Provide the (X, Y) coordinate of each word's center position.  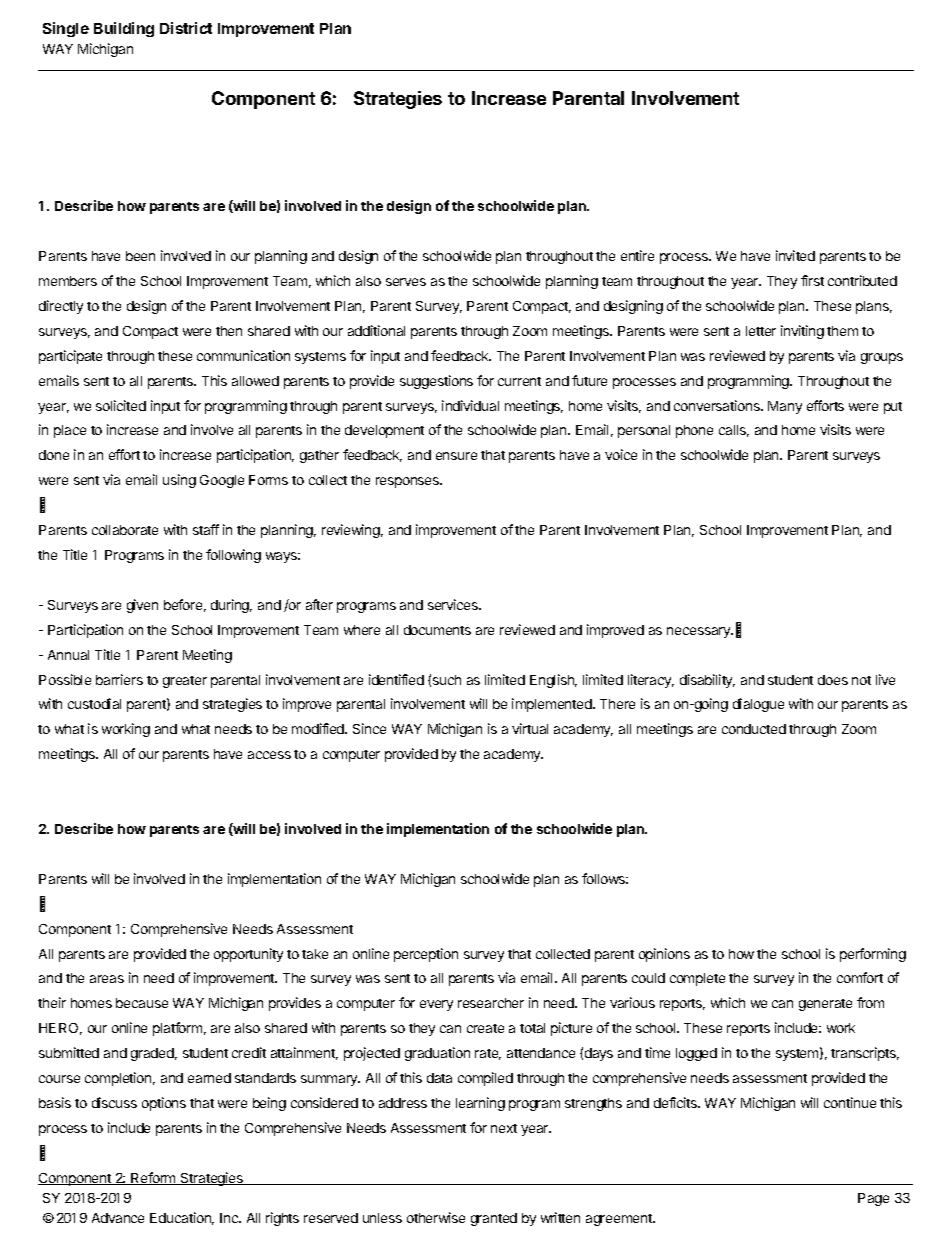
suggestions (436, 382)
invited (795, 255)
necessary (700, 632)
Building (124, 29)
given (142, 606)
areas (107, 979)
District (186, 28)
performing (873, 955)
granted (494, 1219)
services (454, 604)
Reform (153, 1178)
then (229, 331)
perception (426, 955)
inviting (802, 332)
